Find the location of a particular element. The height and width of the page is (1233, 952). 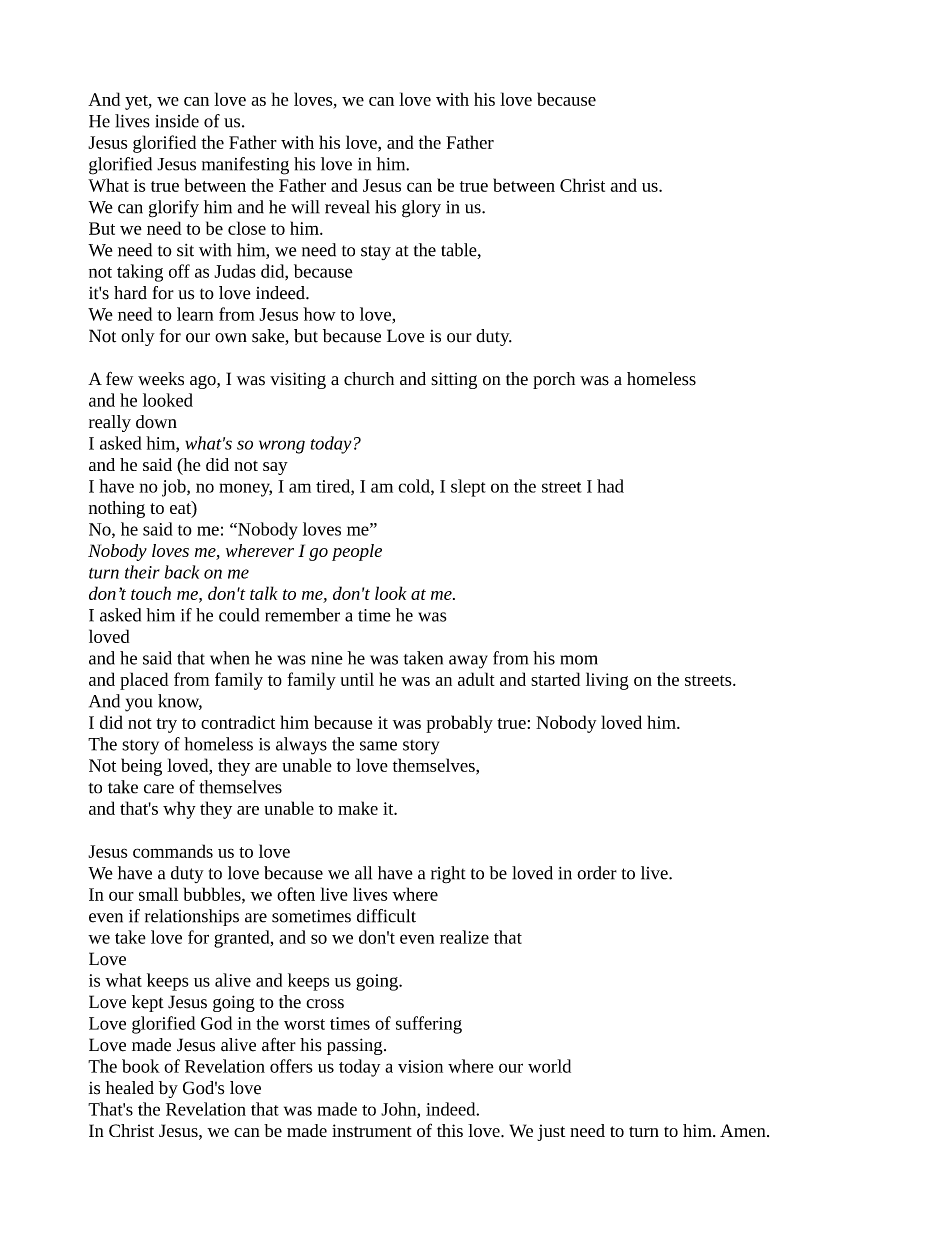

living is located at coordinates (607, 681).
